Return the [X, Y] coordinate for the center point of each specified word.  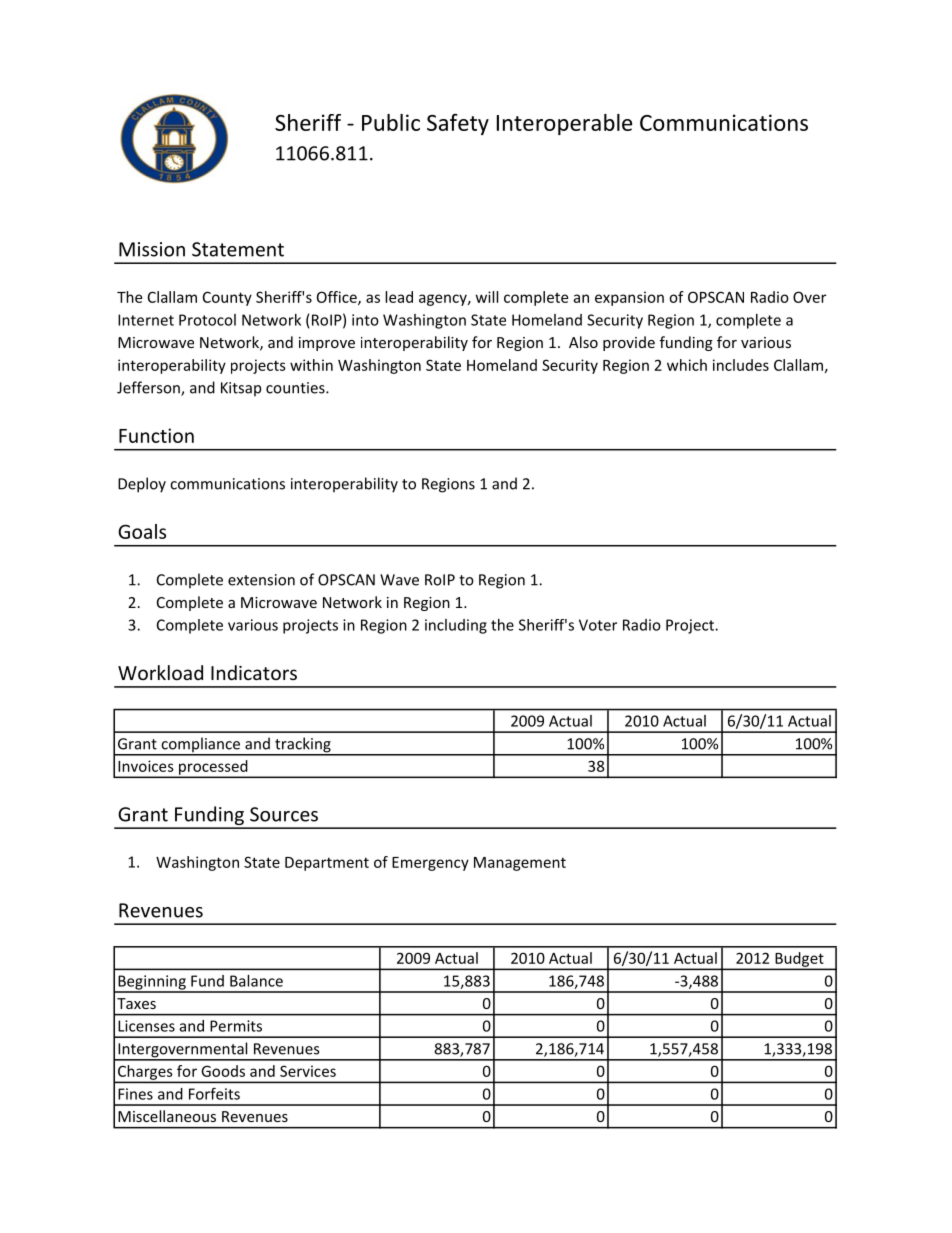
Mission [152, 249]
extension [261, 580]
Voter [598, 625]
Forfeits [214, 1093]
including [456, 626]
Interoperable [564, 124]
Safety [458, 124]
